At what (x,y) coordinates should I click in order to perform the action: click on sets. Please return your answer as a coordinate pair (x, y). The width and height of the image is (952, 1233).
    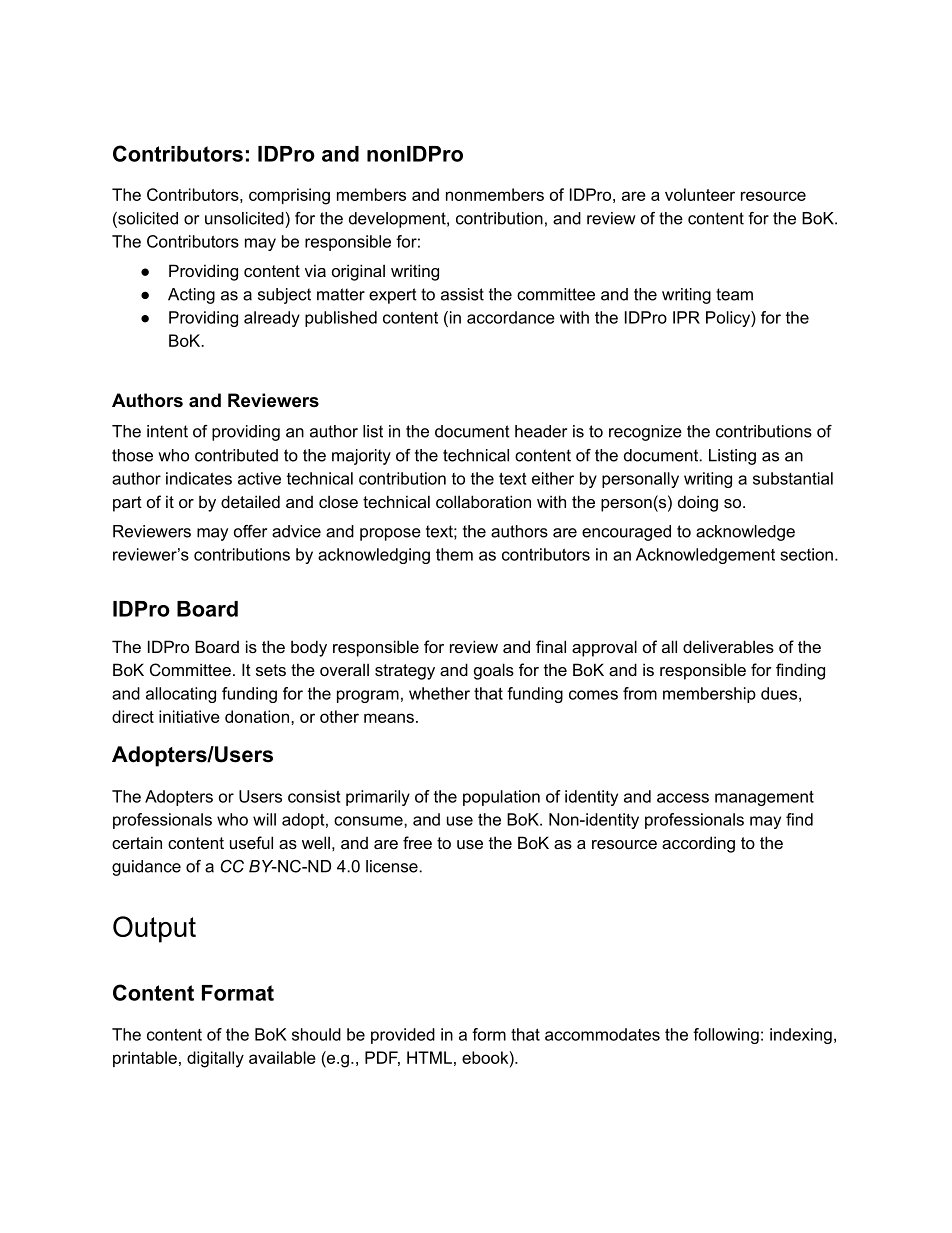
    Looking at the image, I should click on (271, 670).
